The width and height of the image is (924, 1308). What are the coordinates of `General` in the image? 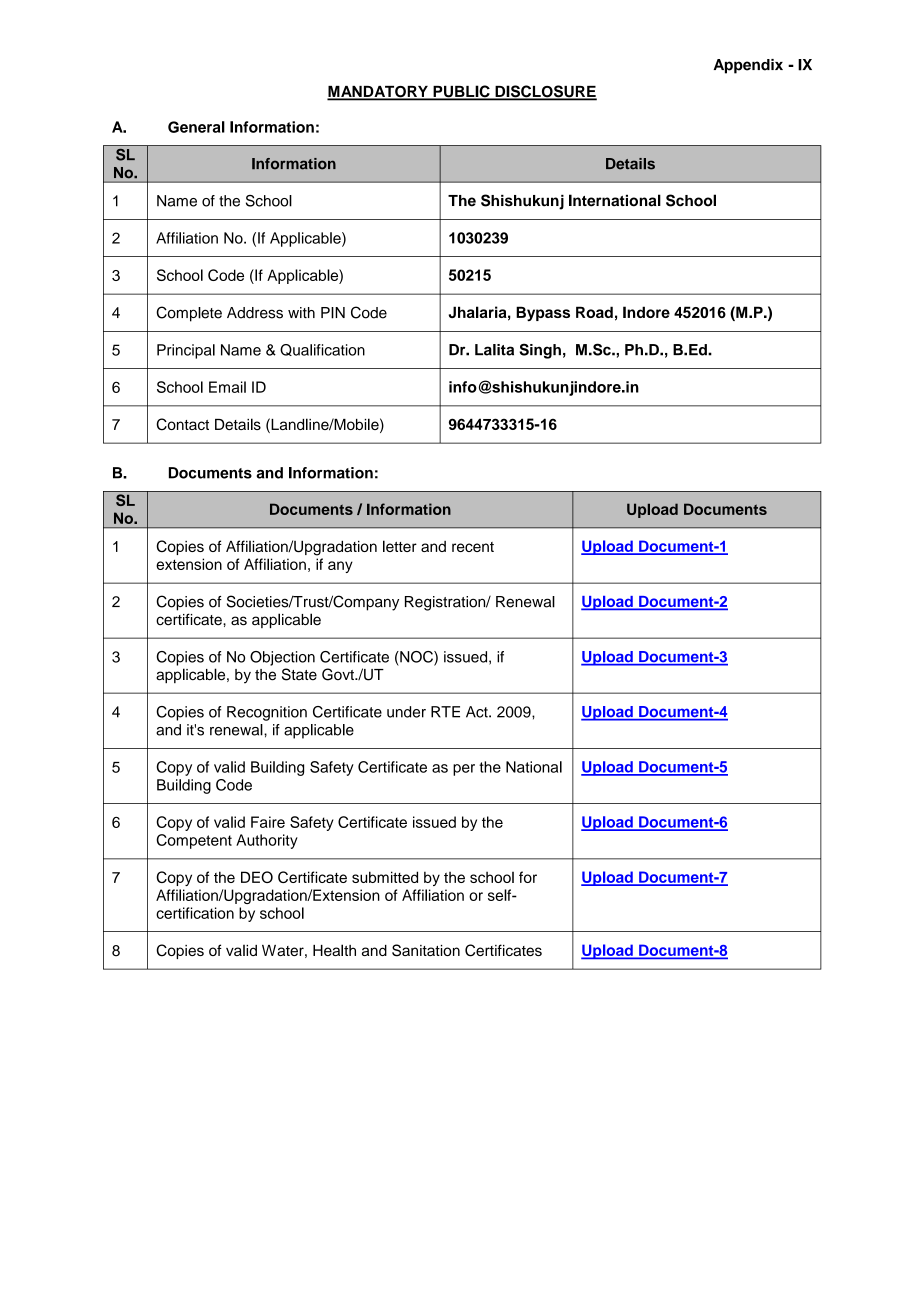 It's located at (196, 127).
